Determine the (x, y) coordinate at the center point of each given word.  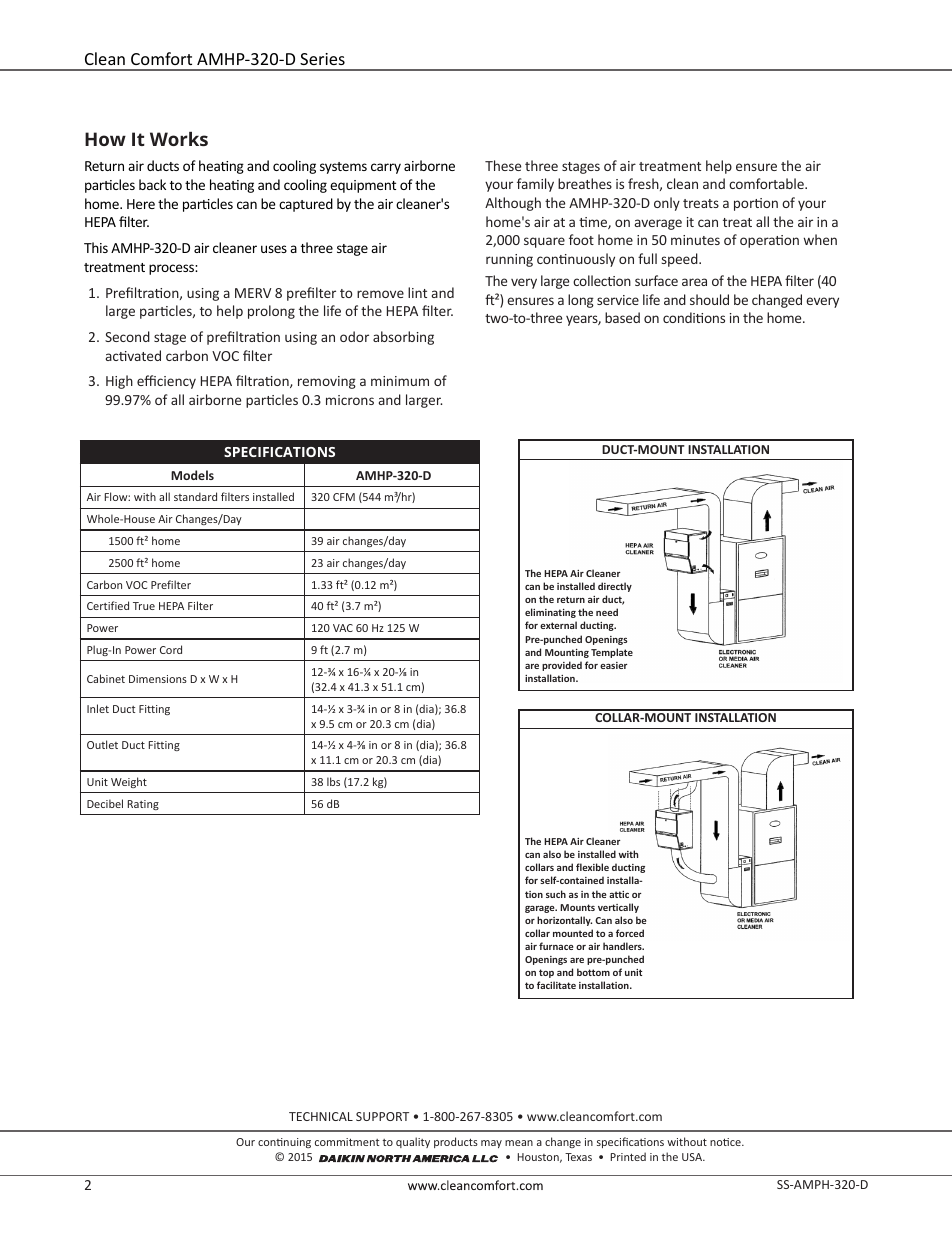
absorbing (403, 338)
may (491, 1144)
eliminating (550, 613)
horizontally (564, 921)
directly (615, 587)
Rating (143, 805)
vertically (618, 908)
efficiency (166, 382)
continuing (284, 1143)
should (709, 299)
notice (726, 1142)
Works (179, 139)
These (503, 165)
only (667, 204)
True (144, 606)
